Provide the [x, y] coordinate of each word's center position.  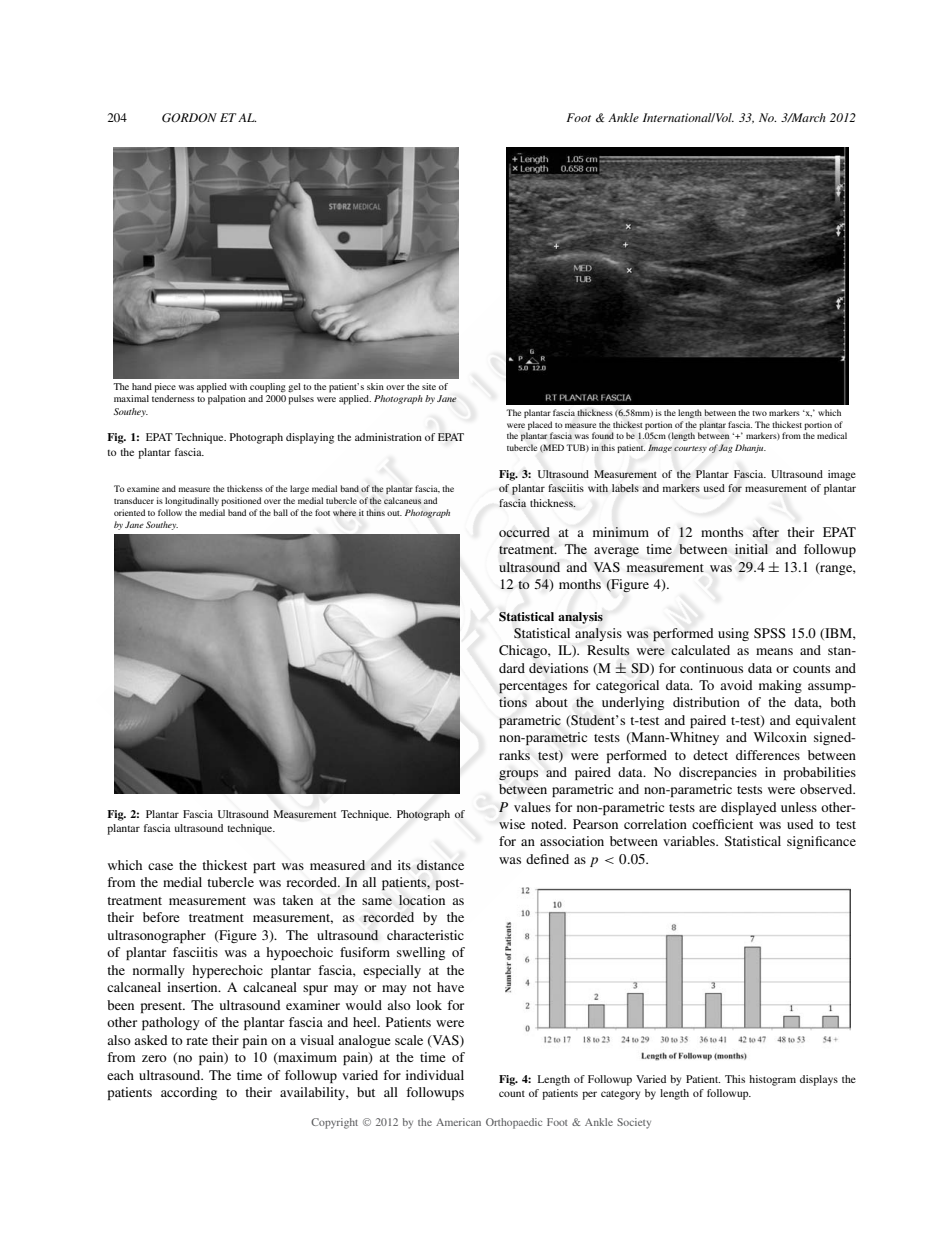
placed [540, 425]
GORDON [189, 118]
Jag [725, 448]
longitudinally [192, 501]
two [759, 413]
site [429, 386]
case [160, 866]
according [189, 1093]
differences [768, 755]
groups [518, 775]
